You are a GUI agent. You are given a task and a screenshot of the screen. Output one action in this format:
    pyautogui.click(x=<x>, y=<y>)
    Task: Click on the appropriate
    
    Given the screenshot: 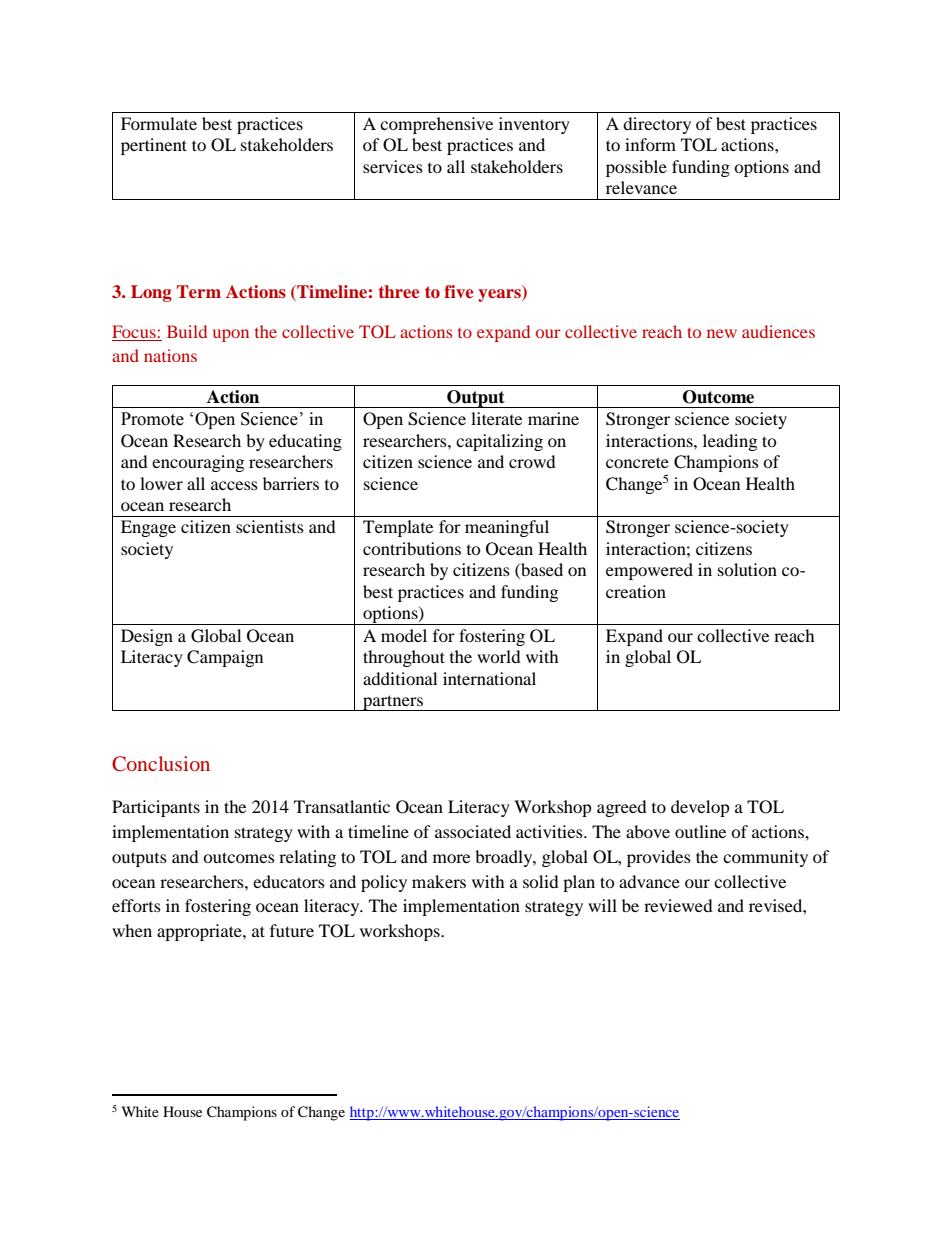 What is the action you would take?
    pyautogui.click(x=200, y=932)
